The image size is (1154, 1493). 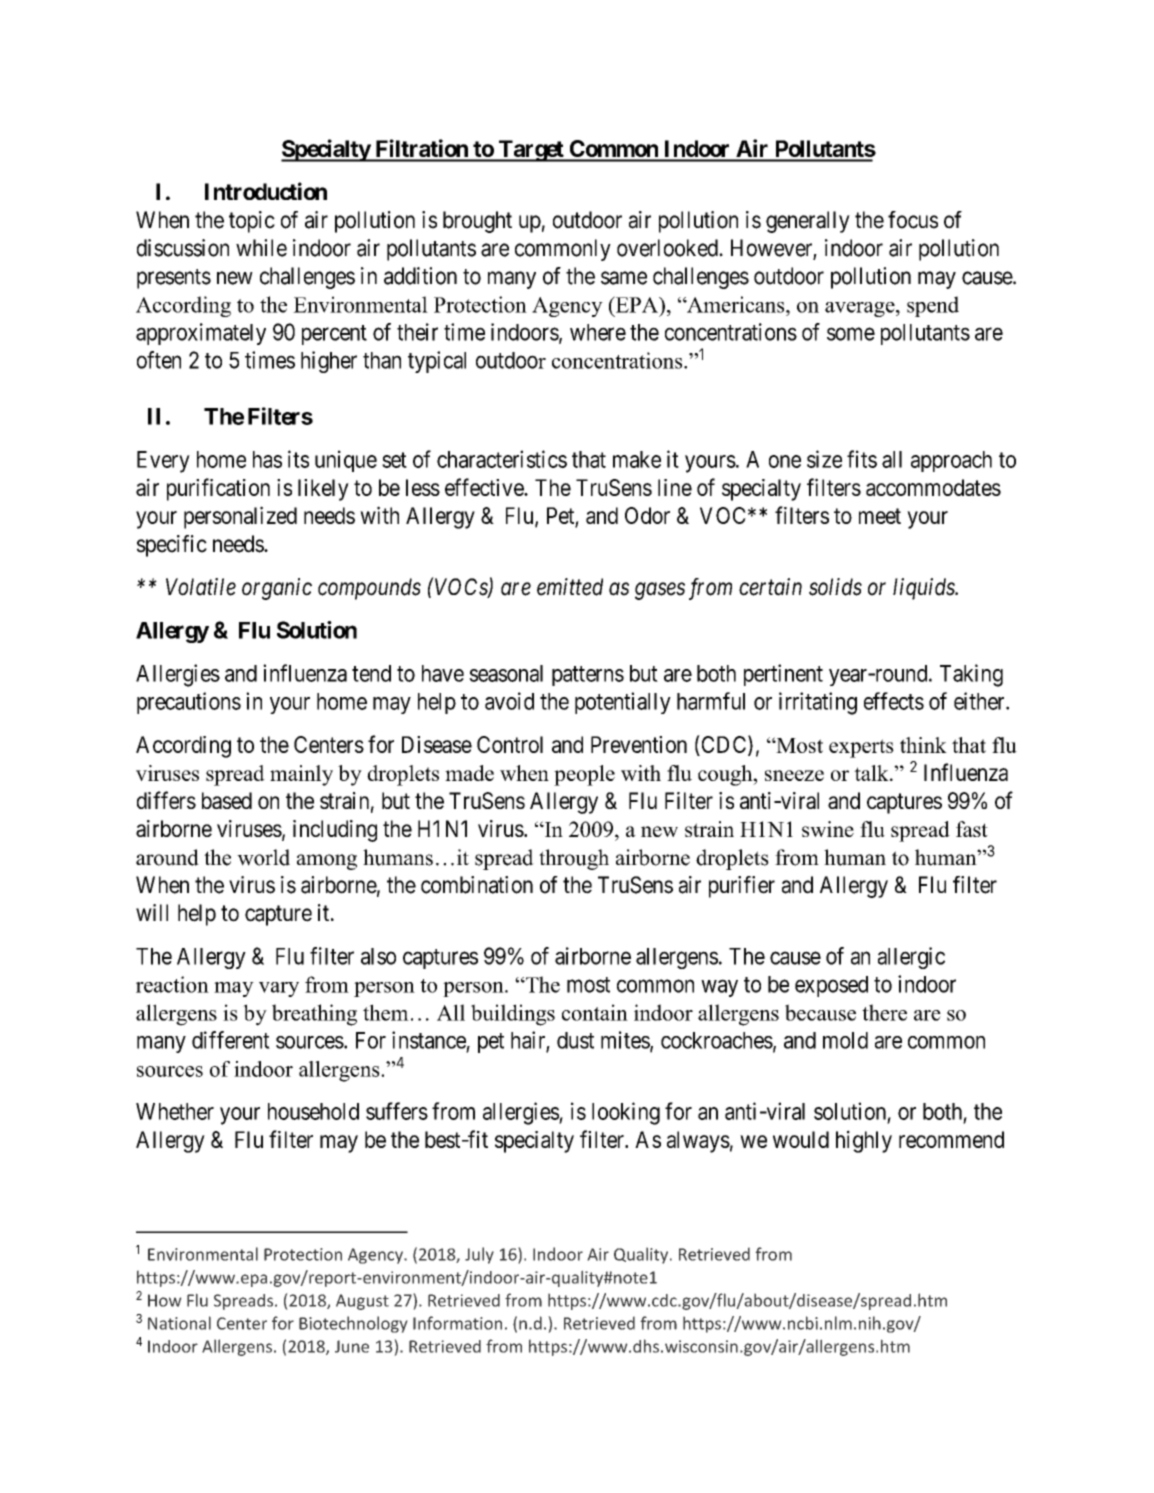 What do you see at coordinates (861, 748) in the screenshot?
I see `experts` at bounding box center [861, 748].
